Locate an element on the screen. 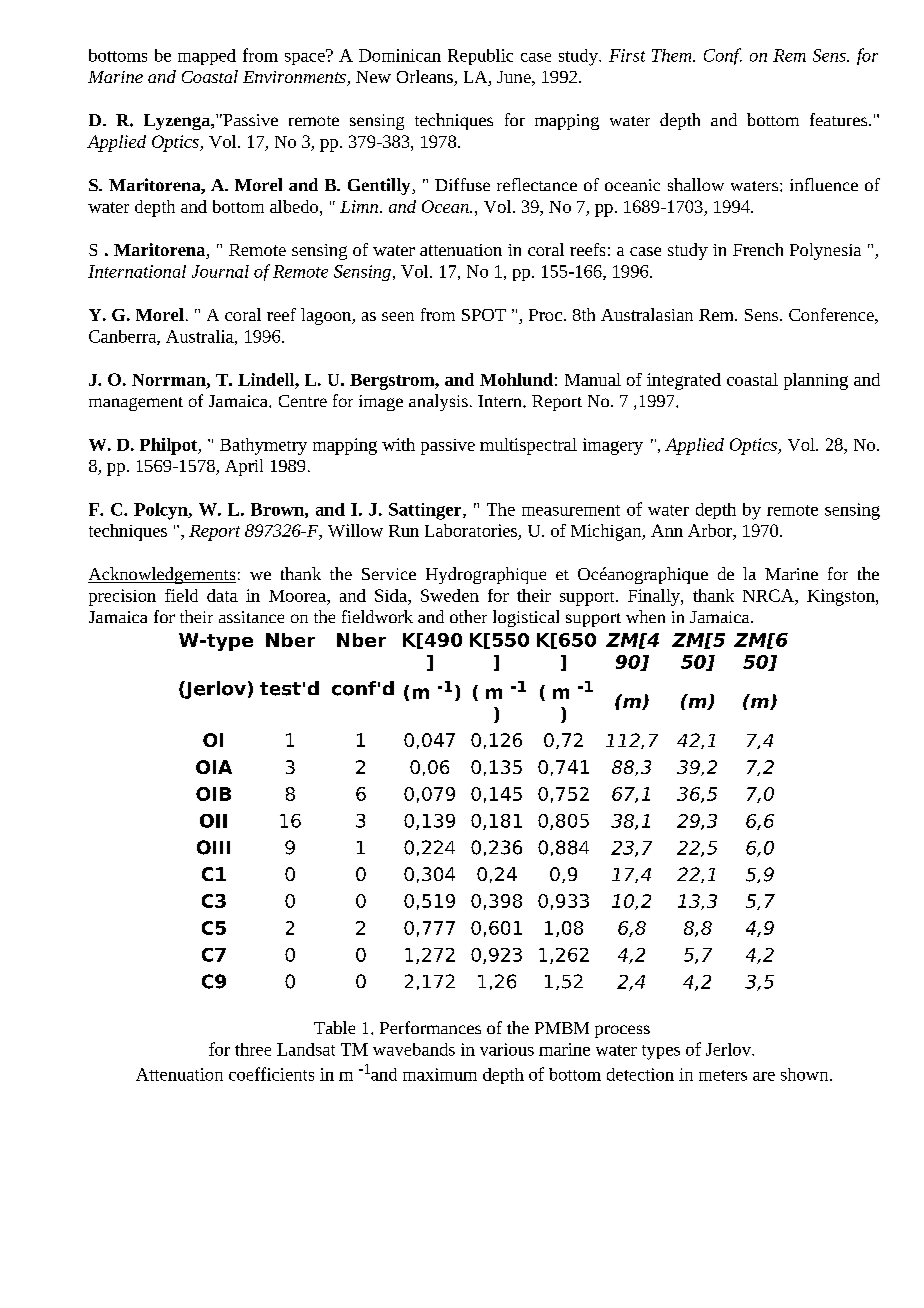 This screenshot has height=1308, width=924. various is located at coordinates (507, 1049).
